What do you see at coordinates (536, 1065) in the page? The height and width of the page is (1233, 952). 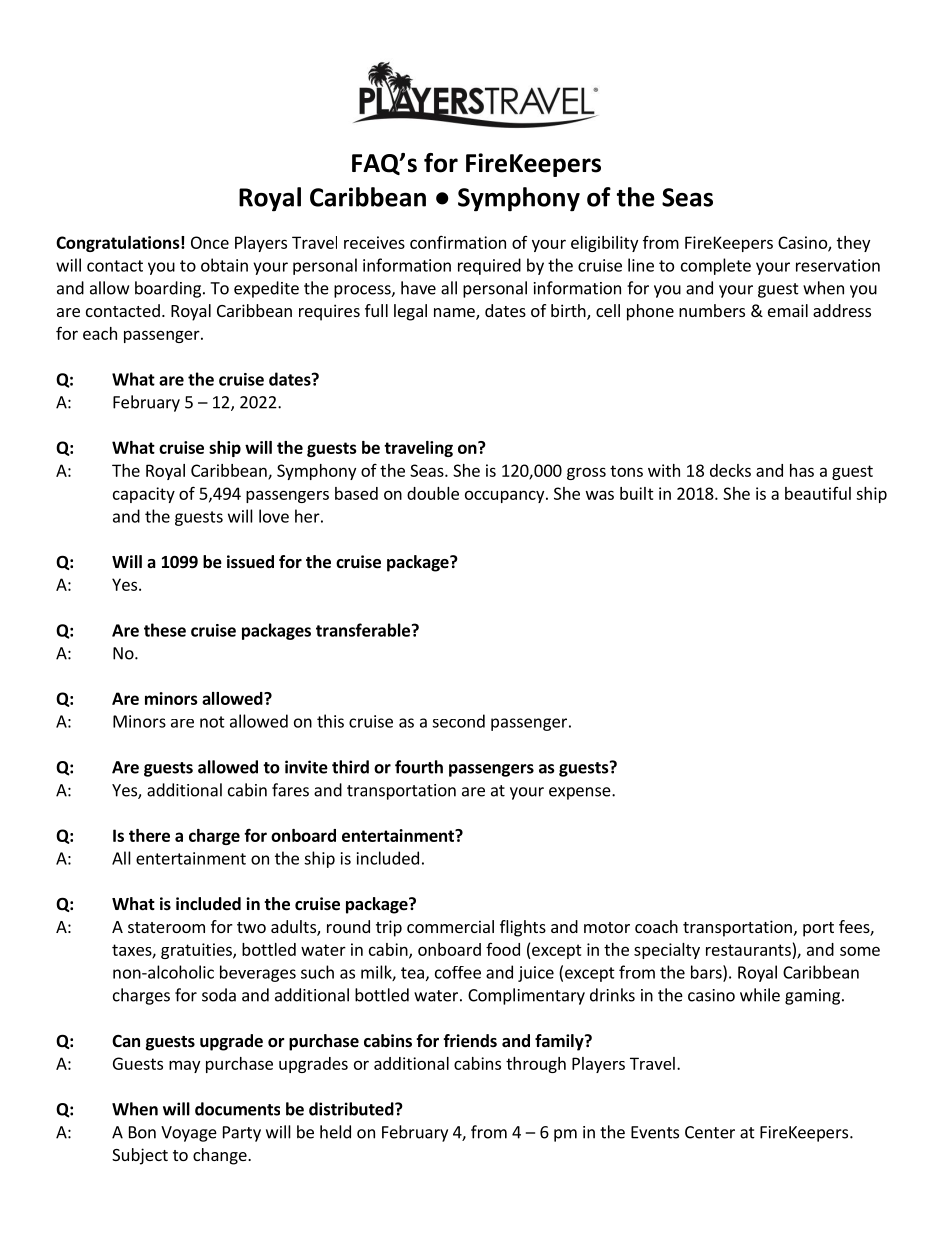 I see `through` at bounding box center [536, 1065].
